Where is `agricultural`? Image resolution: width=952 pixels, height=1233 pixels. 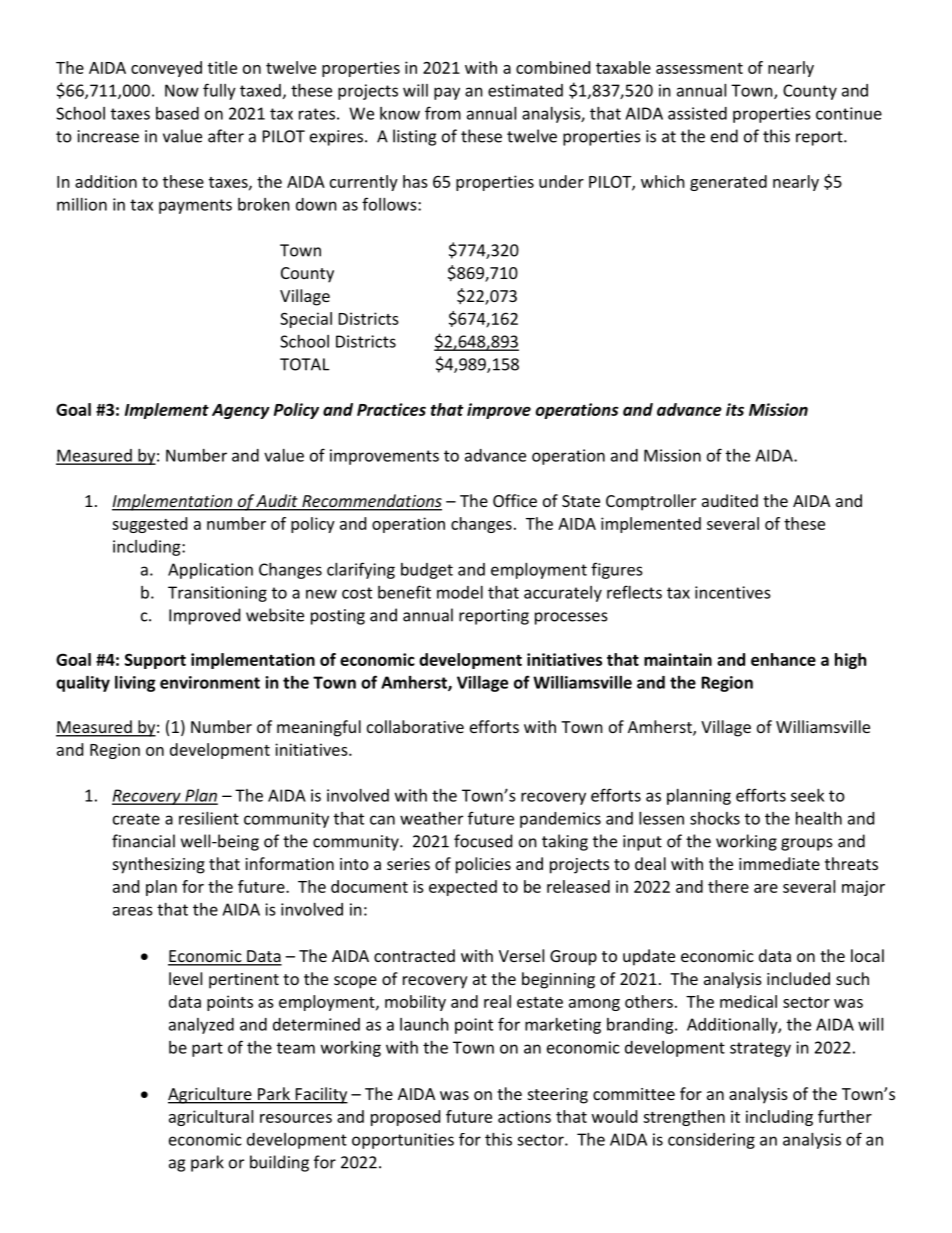
agricultural is located at coordinates (211, 1118).
